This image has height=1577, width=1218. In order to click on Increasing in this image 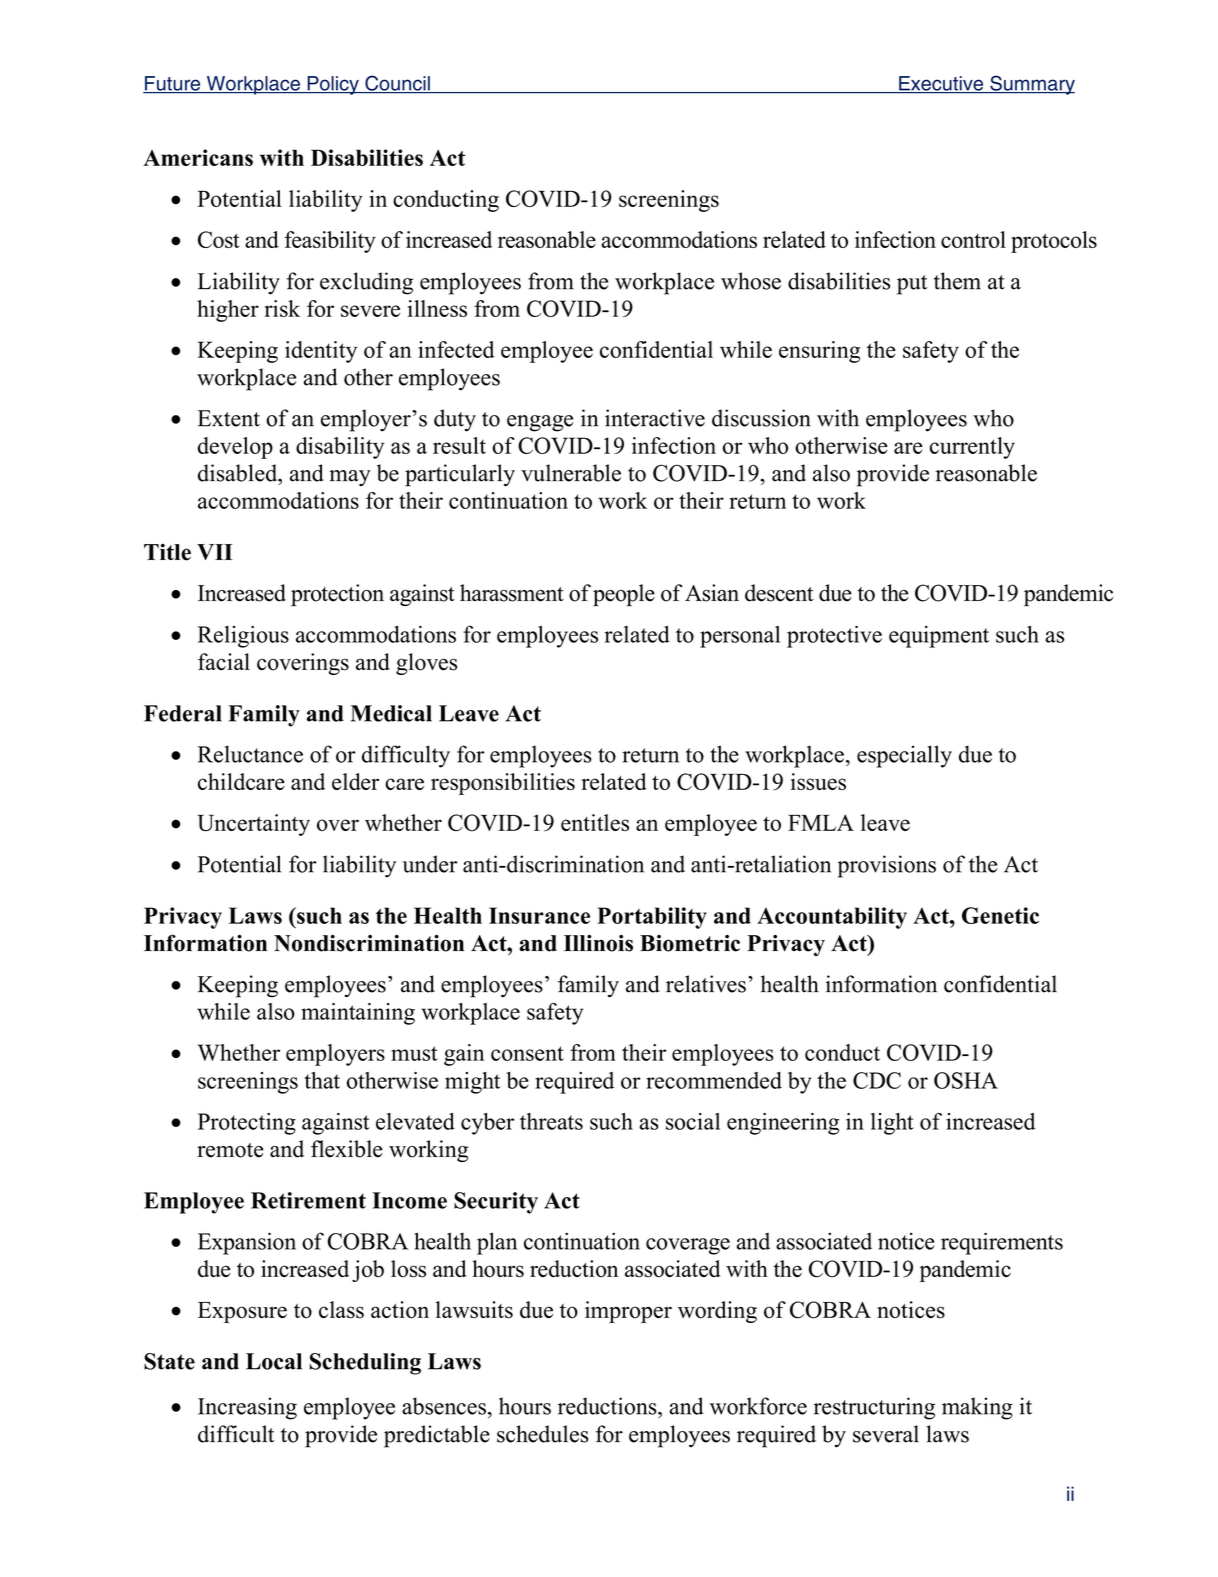, I will do `click(247, 1408)`.
